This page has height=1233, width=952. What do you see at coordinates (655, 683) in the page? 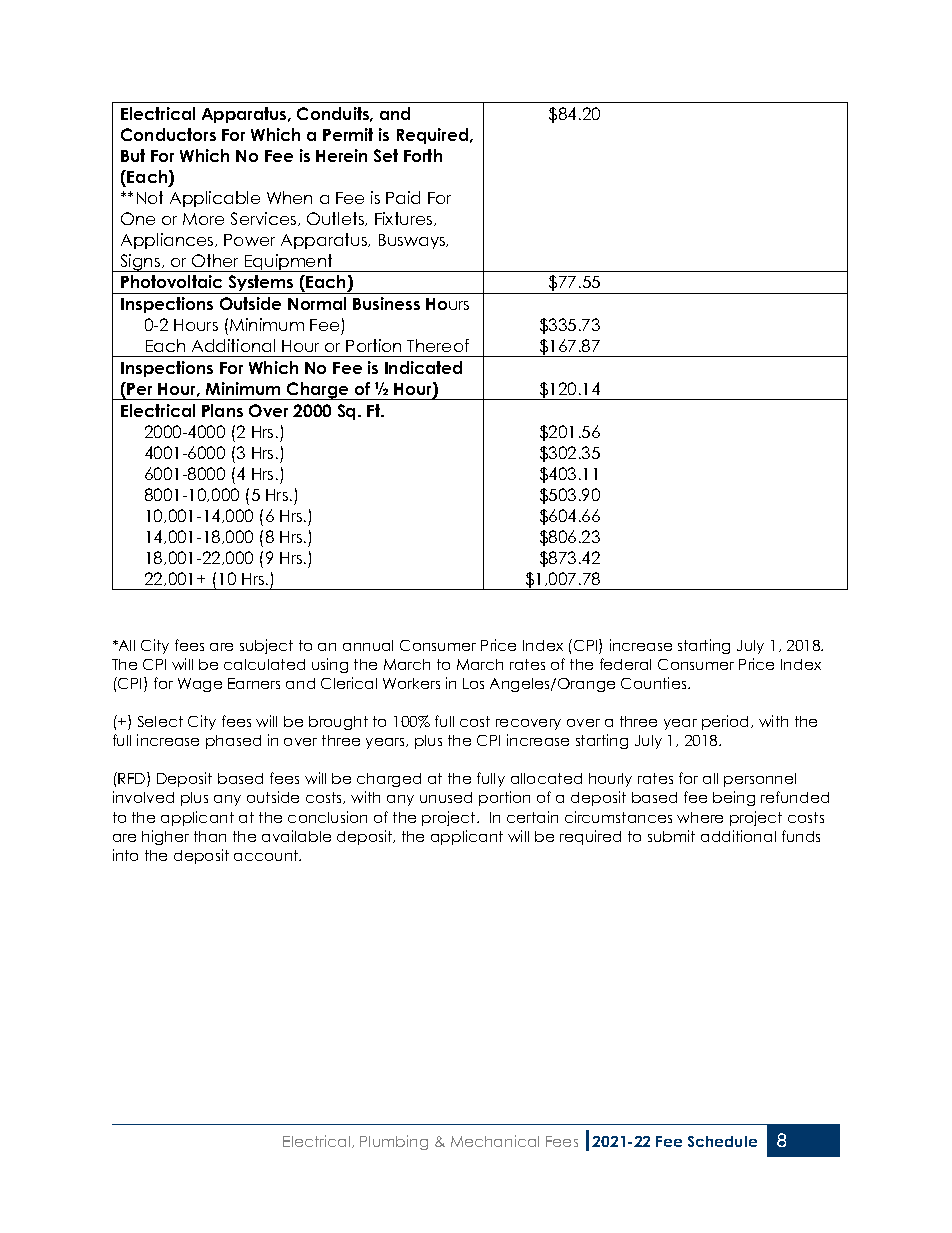
I see `Counties` at bounding box center [655, 683].
